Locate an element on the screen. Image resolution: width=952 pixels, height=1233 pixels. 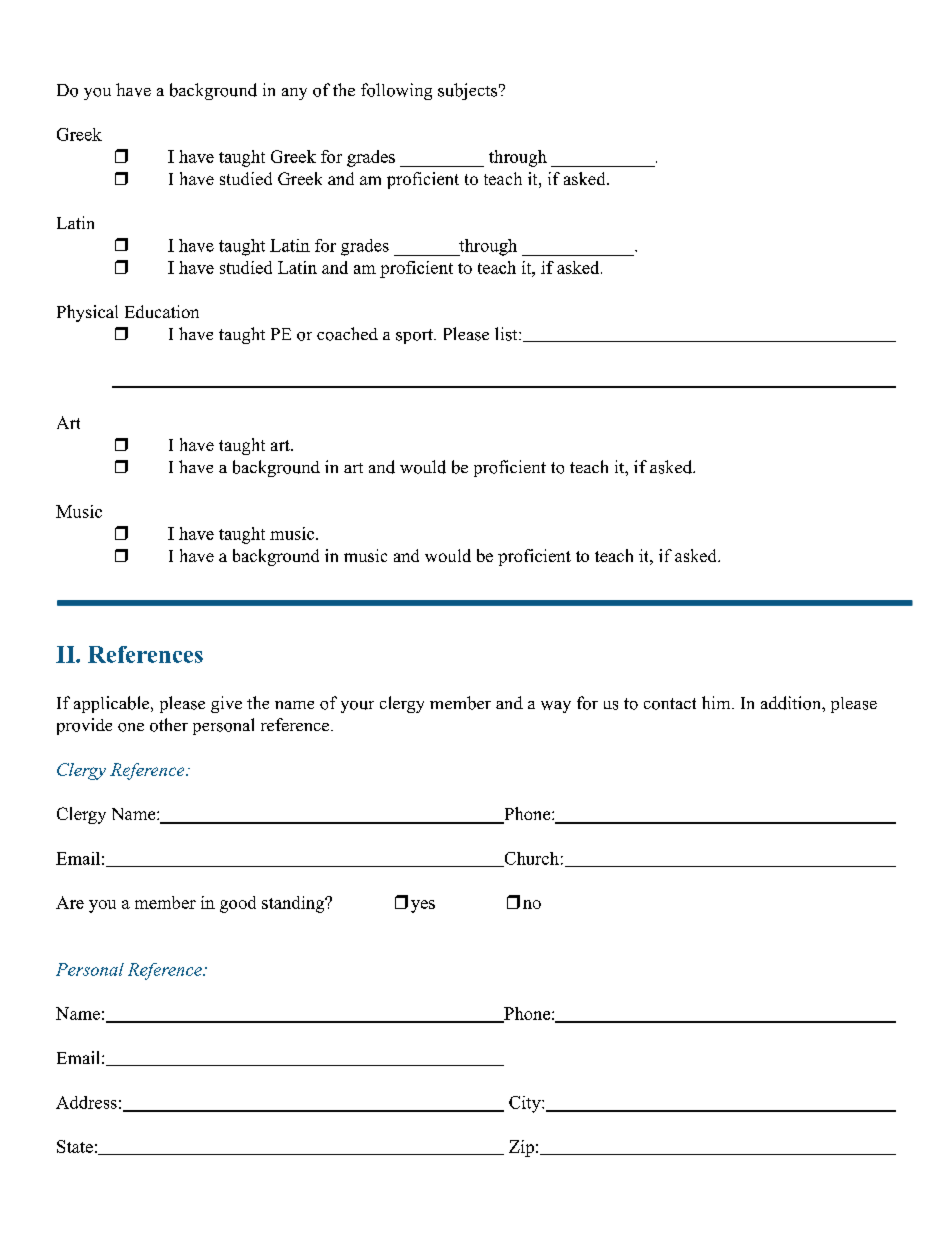
Education is located at coordinates (162, 311).
